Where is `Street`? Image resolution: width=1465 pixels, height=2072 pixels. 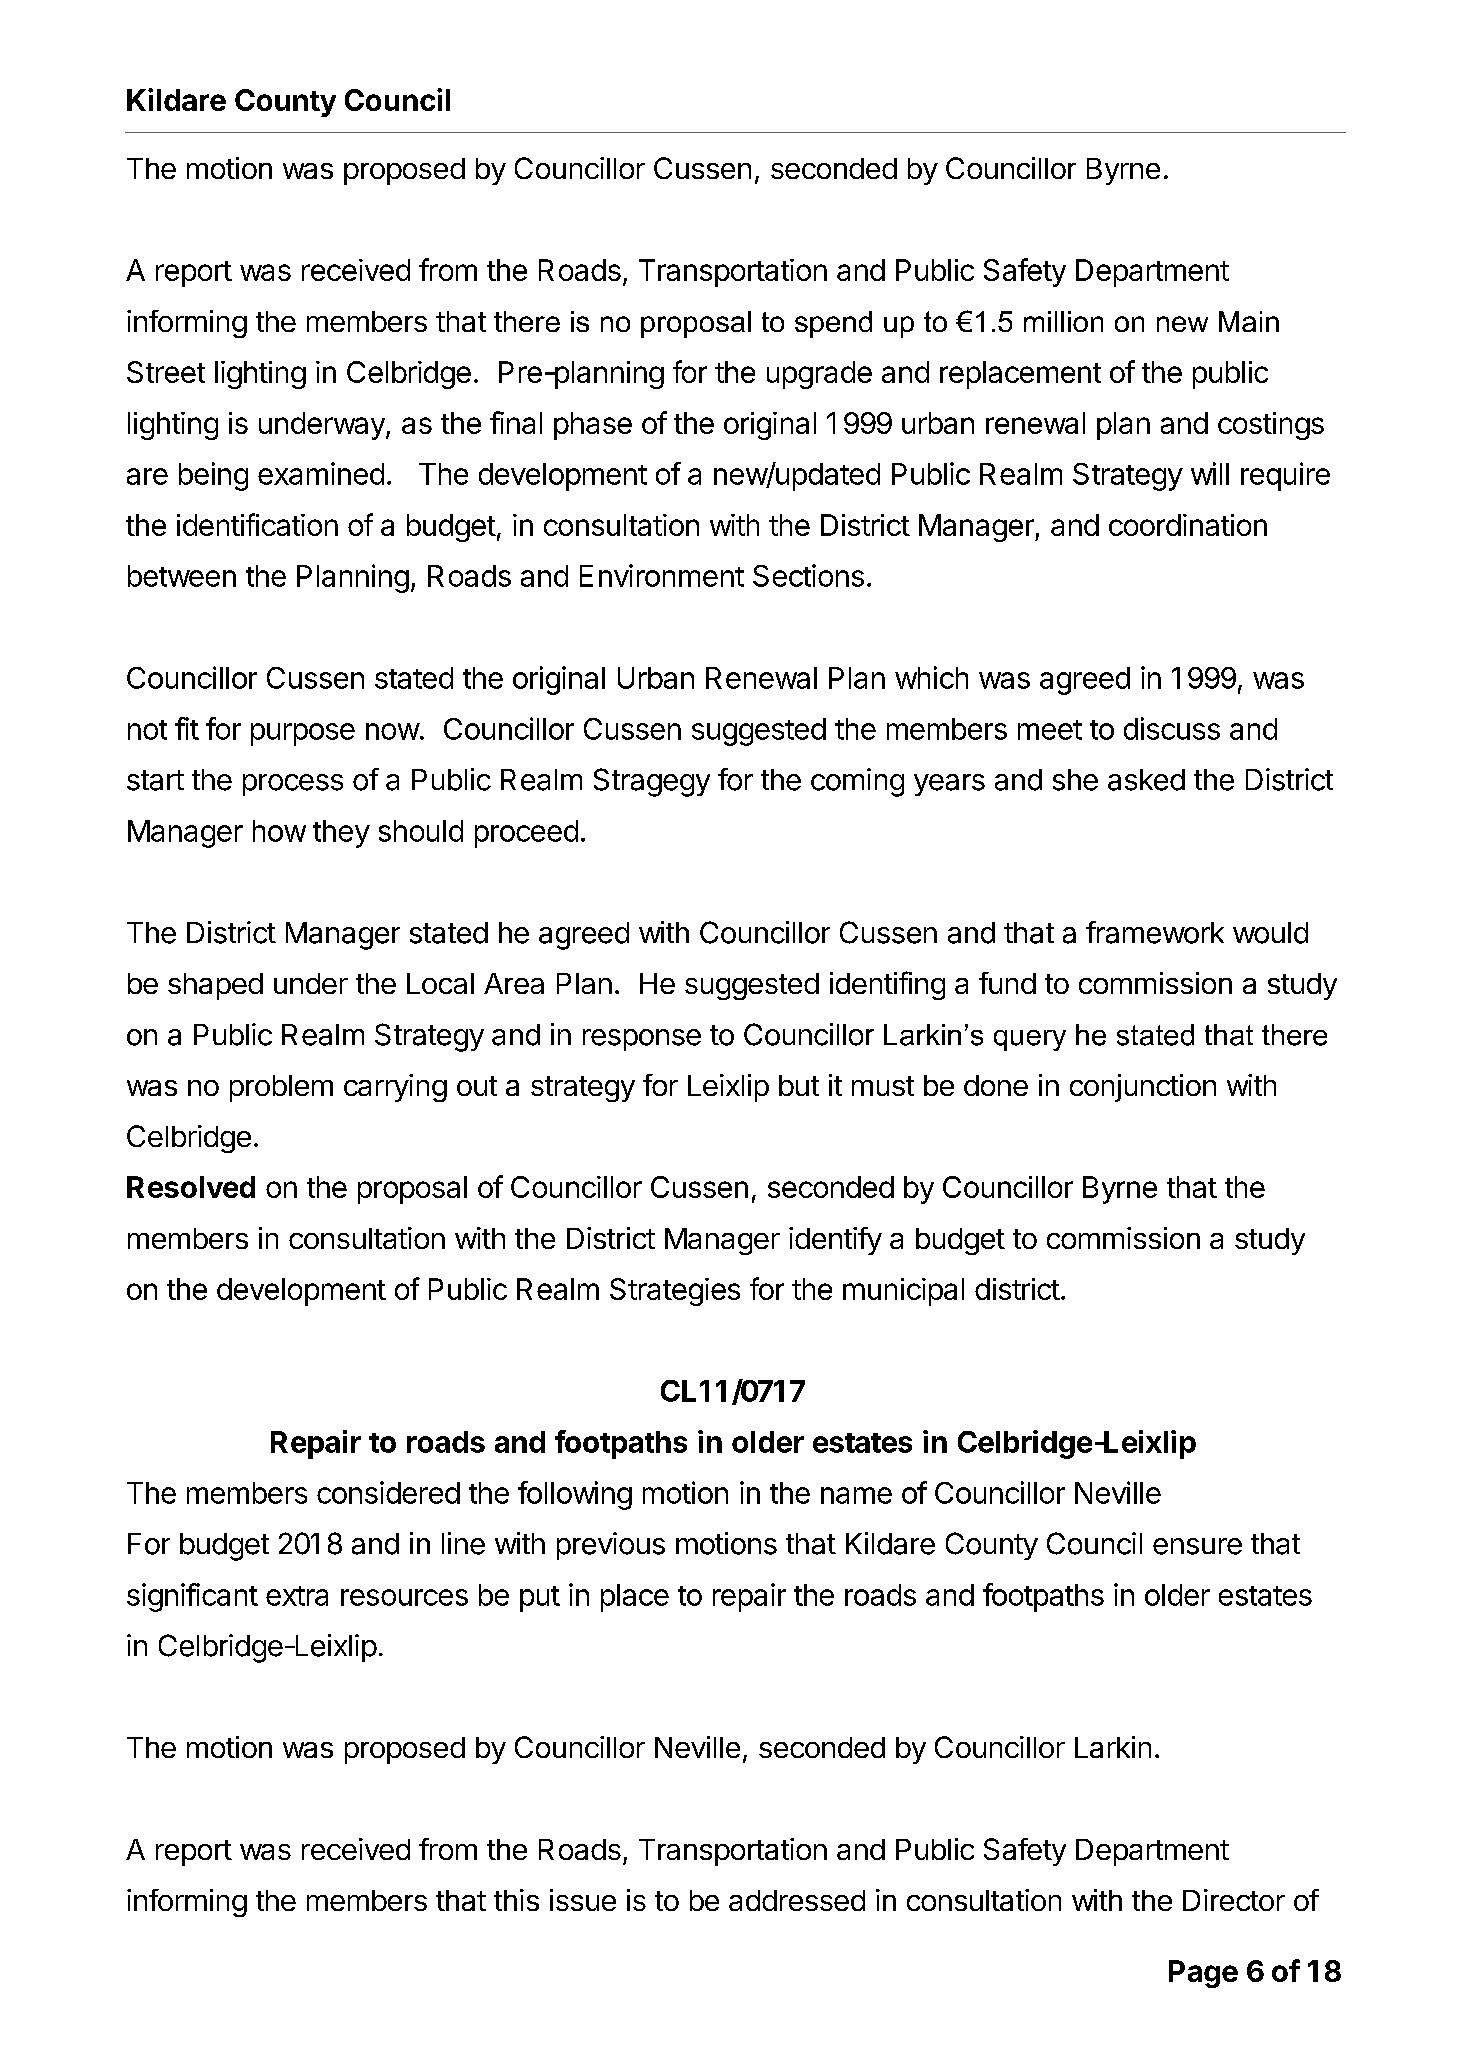 Street is located at coordinates (166, 372).
